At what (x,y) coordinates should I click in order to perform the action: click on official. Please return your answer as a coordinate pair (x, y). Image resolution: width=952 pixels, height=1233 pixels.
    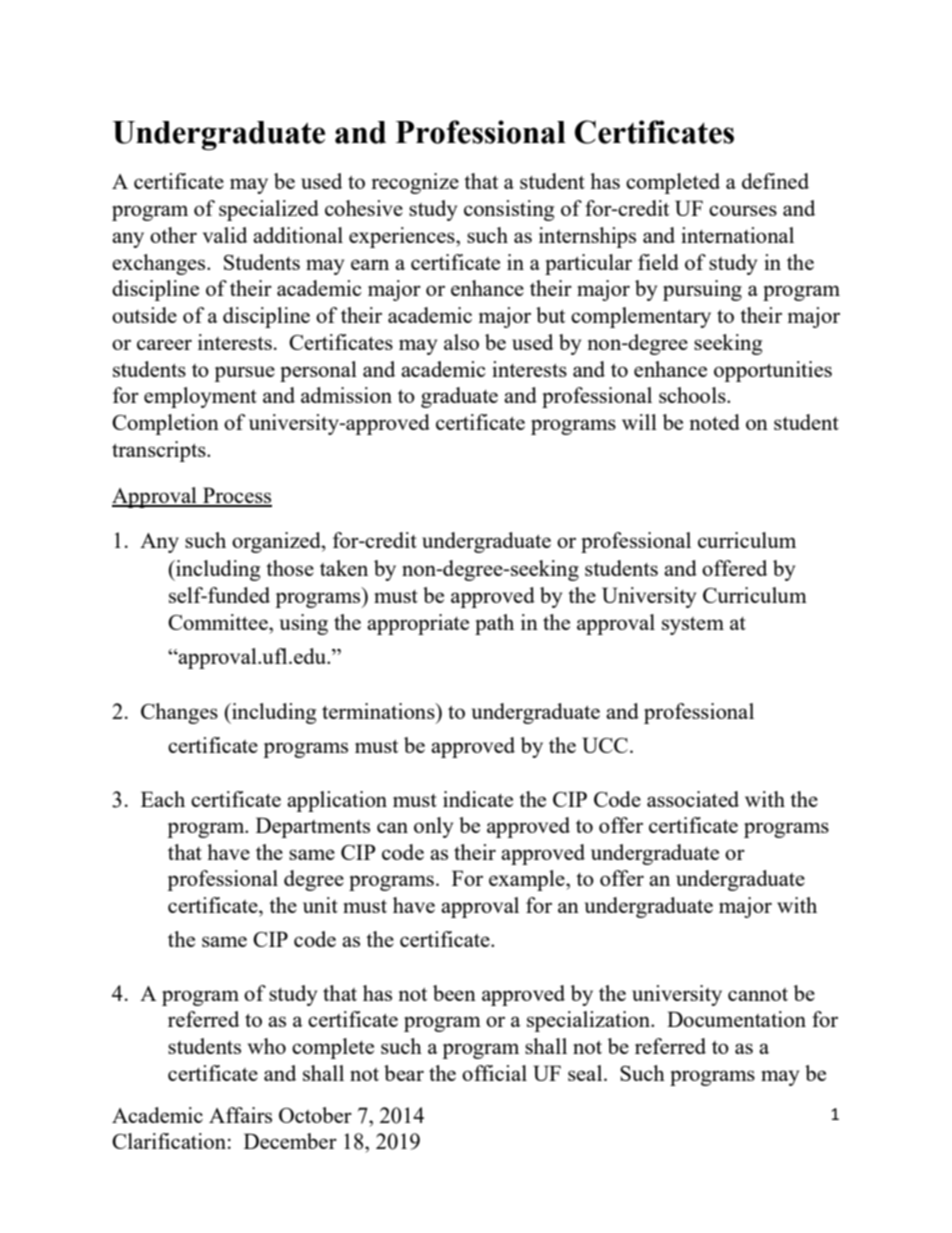
    Looking at the image, I should click on (494, 1073).
